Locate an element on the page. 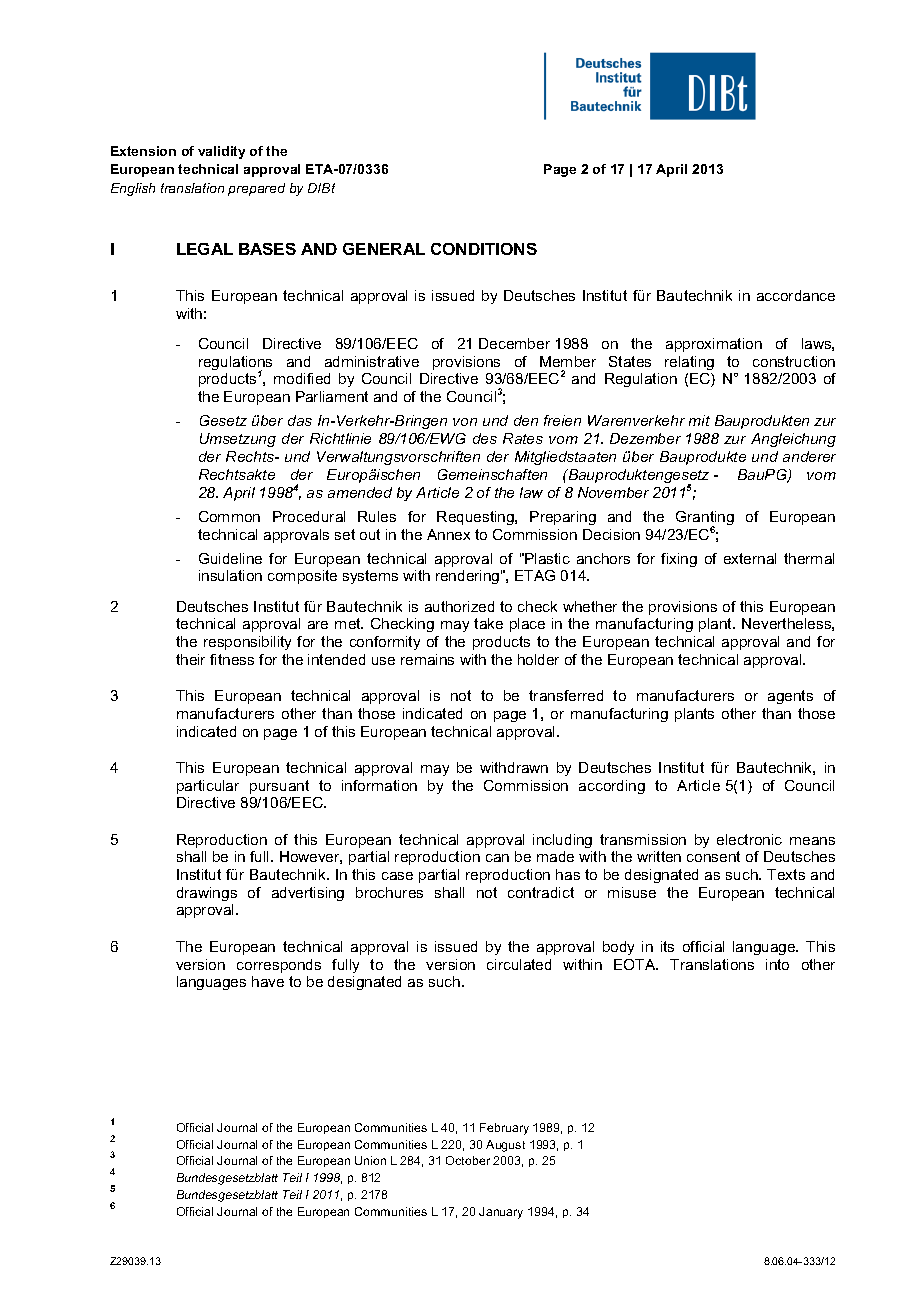 Image resolution: width=924 pixels, height=1308 pixels. Union is located at coordinates (370, 1160).
